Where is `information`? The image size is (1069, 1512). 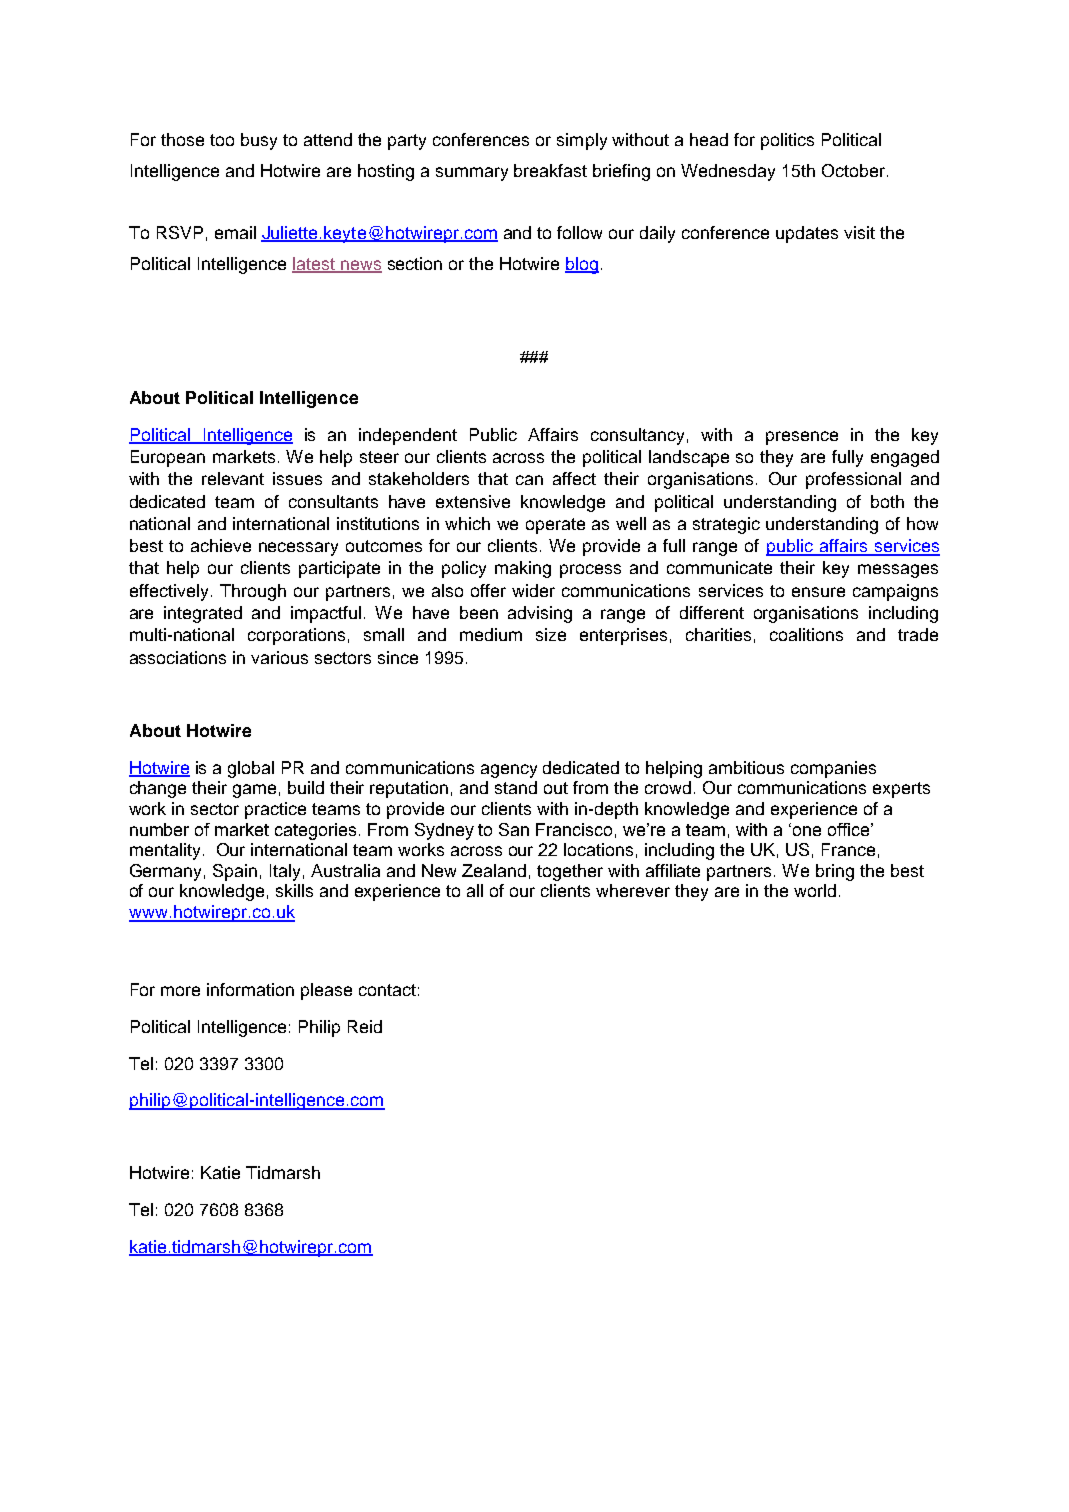
information is located at coordinates (250, 989).
